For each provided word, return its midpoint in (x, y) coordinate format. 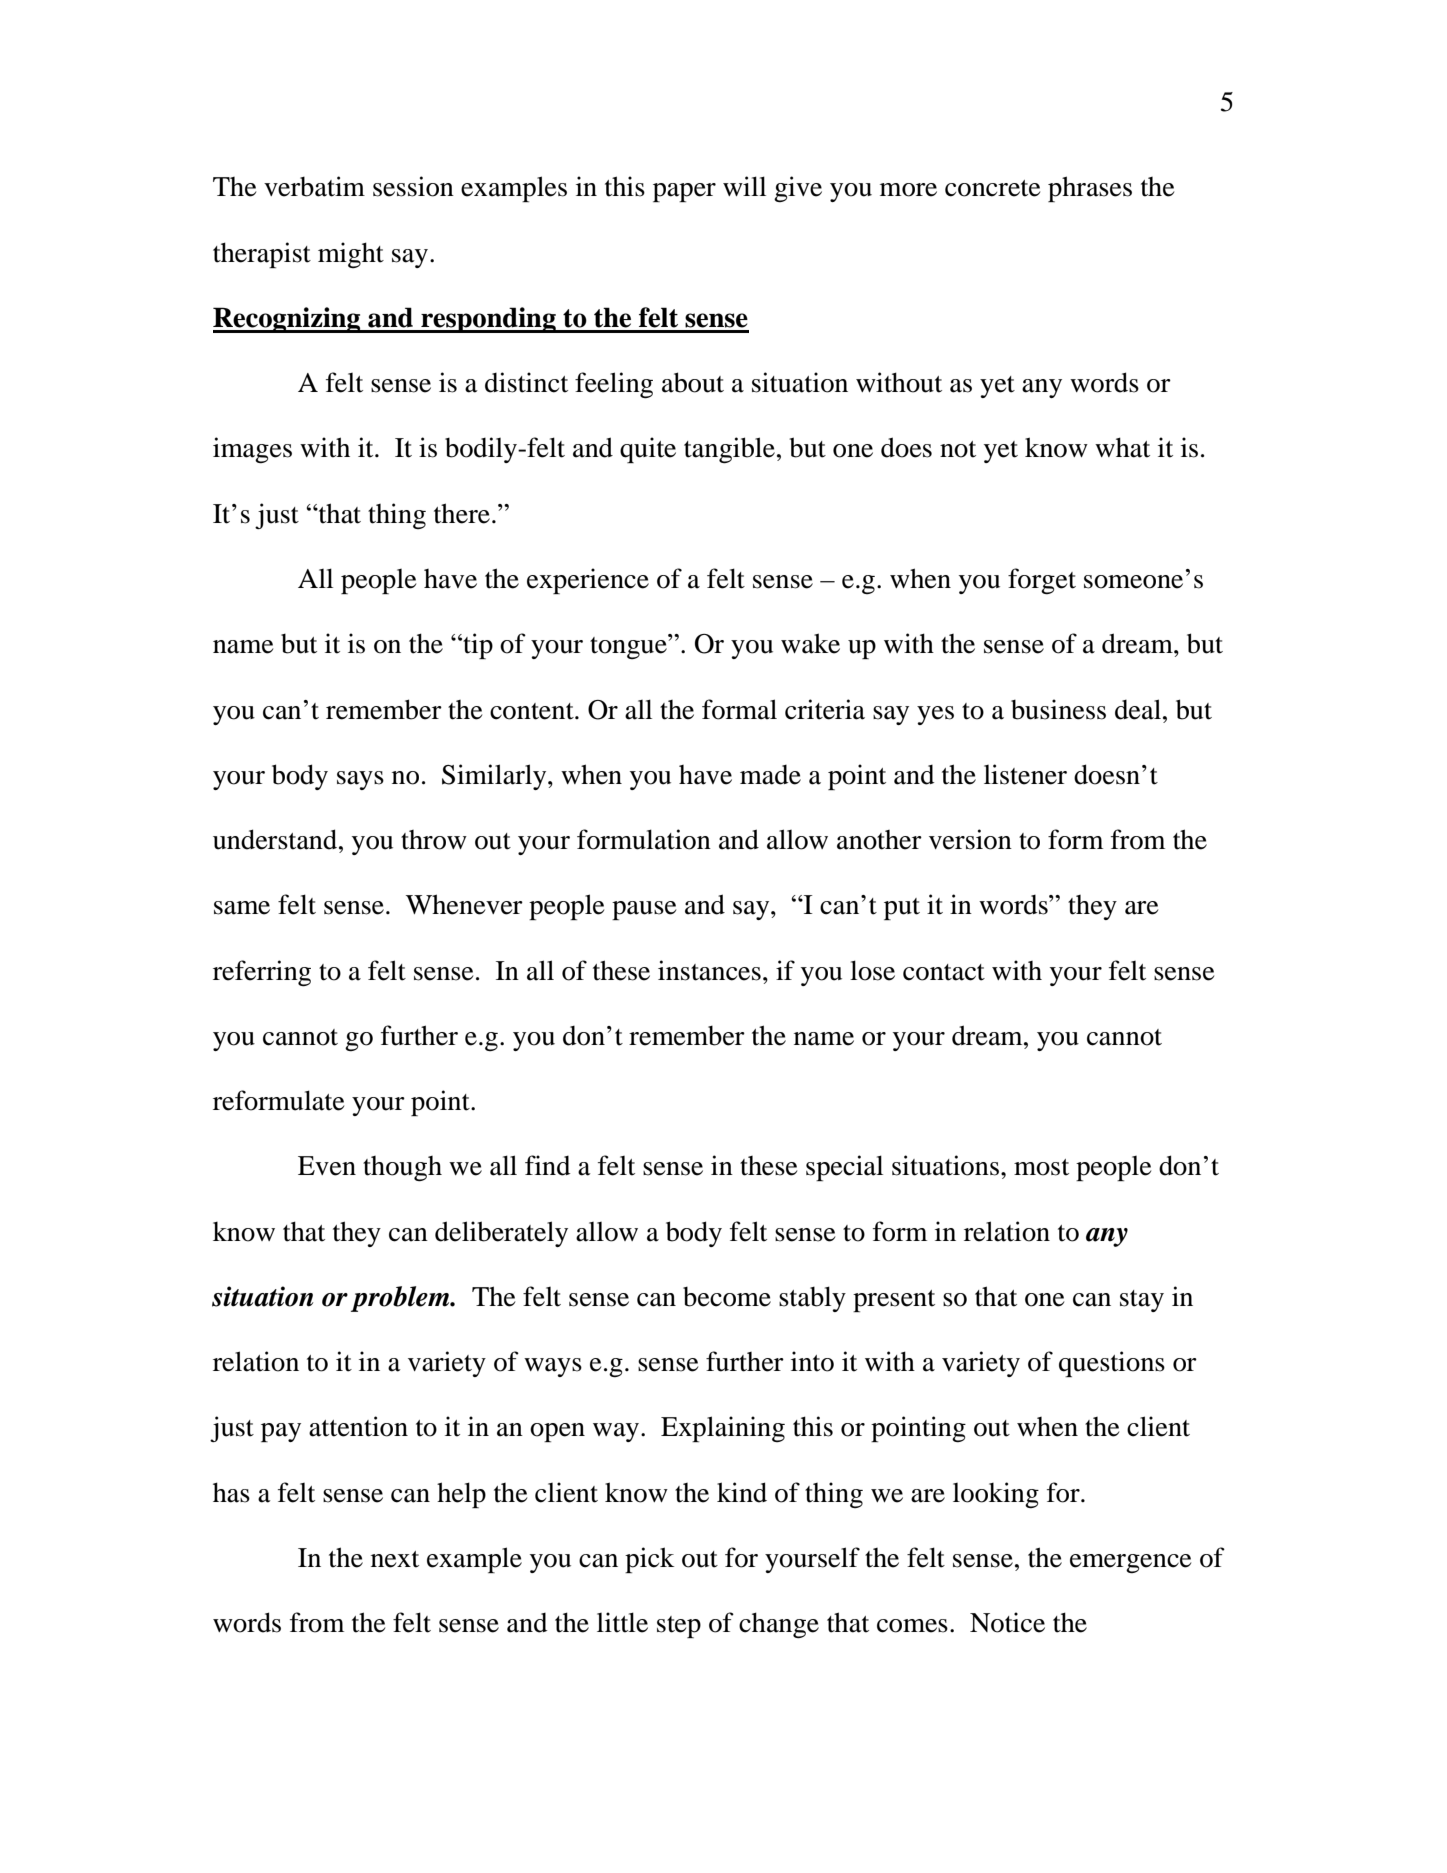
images (252, 450)
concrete (992, 188)
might (351, 255)
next (395, 1559)
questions (1112, 1364)
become (727, 1296)
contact (944, 972)
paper (684, 192)
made (770, 775)
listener (1025, 774)
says (360, 780)
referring (262, 973)
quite (648, 450)
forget (1042, 581)
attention (358, 1426)
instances (709, 970)
